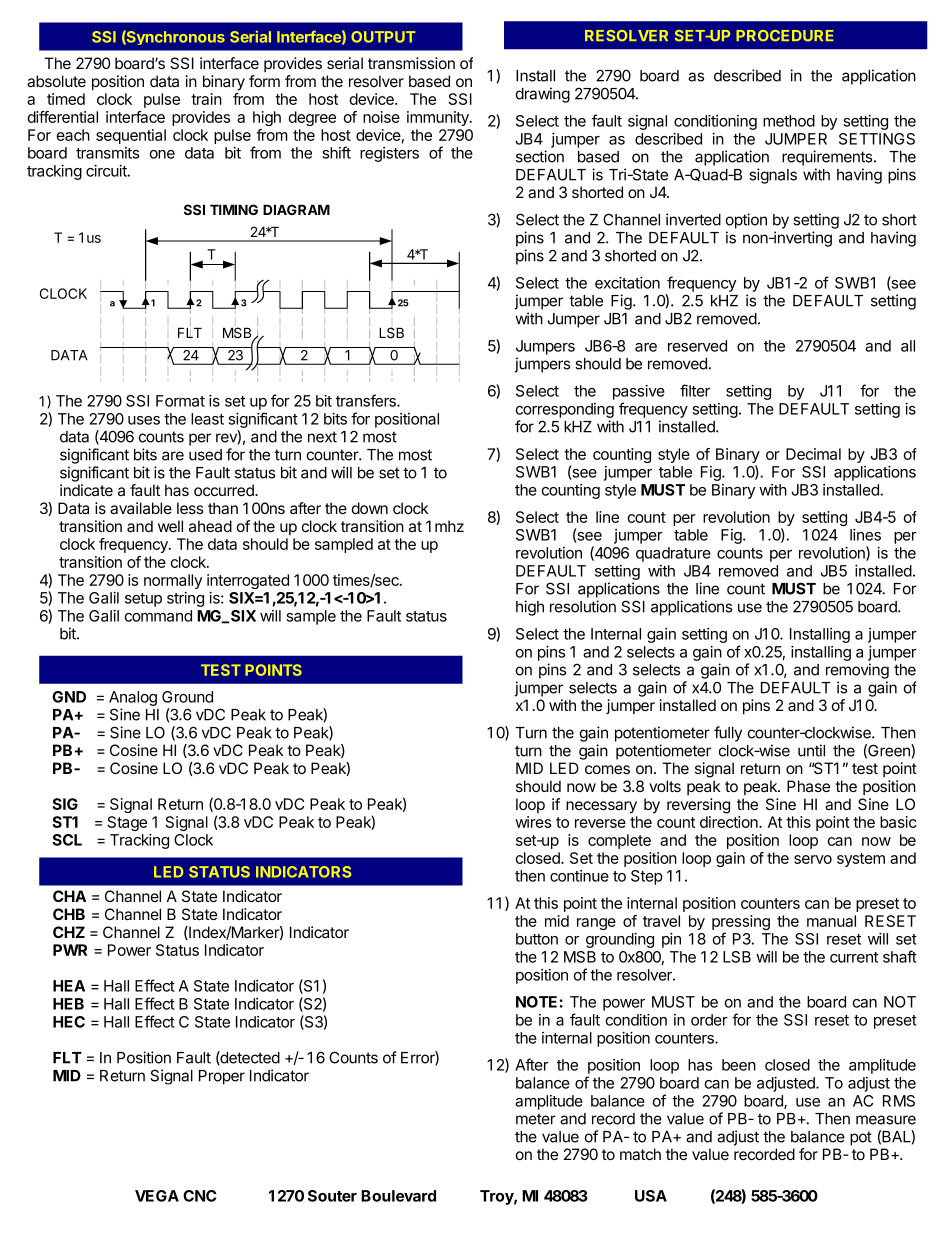 Image resolution: width=952 pixels, height=1233 pixels. I want to click on resolution, so click(583, 606).
